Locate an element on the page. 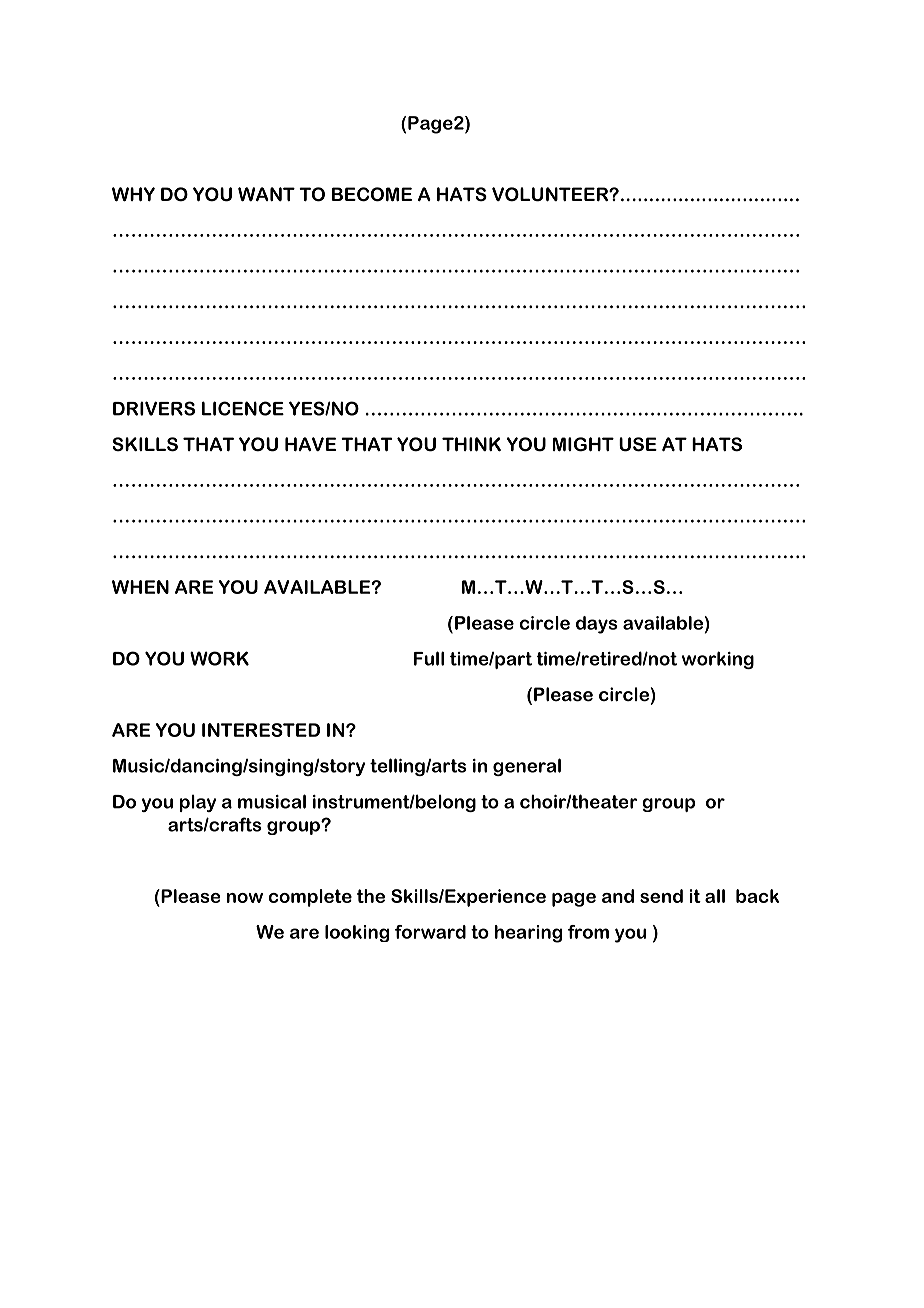  LICENCE is located at coordinates (243, 408).
